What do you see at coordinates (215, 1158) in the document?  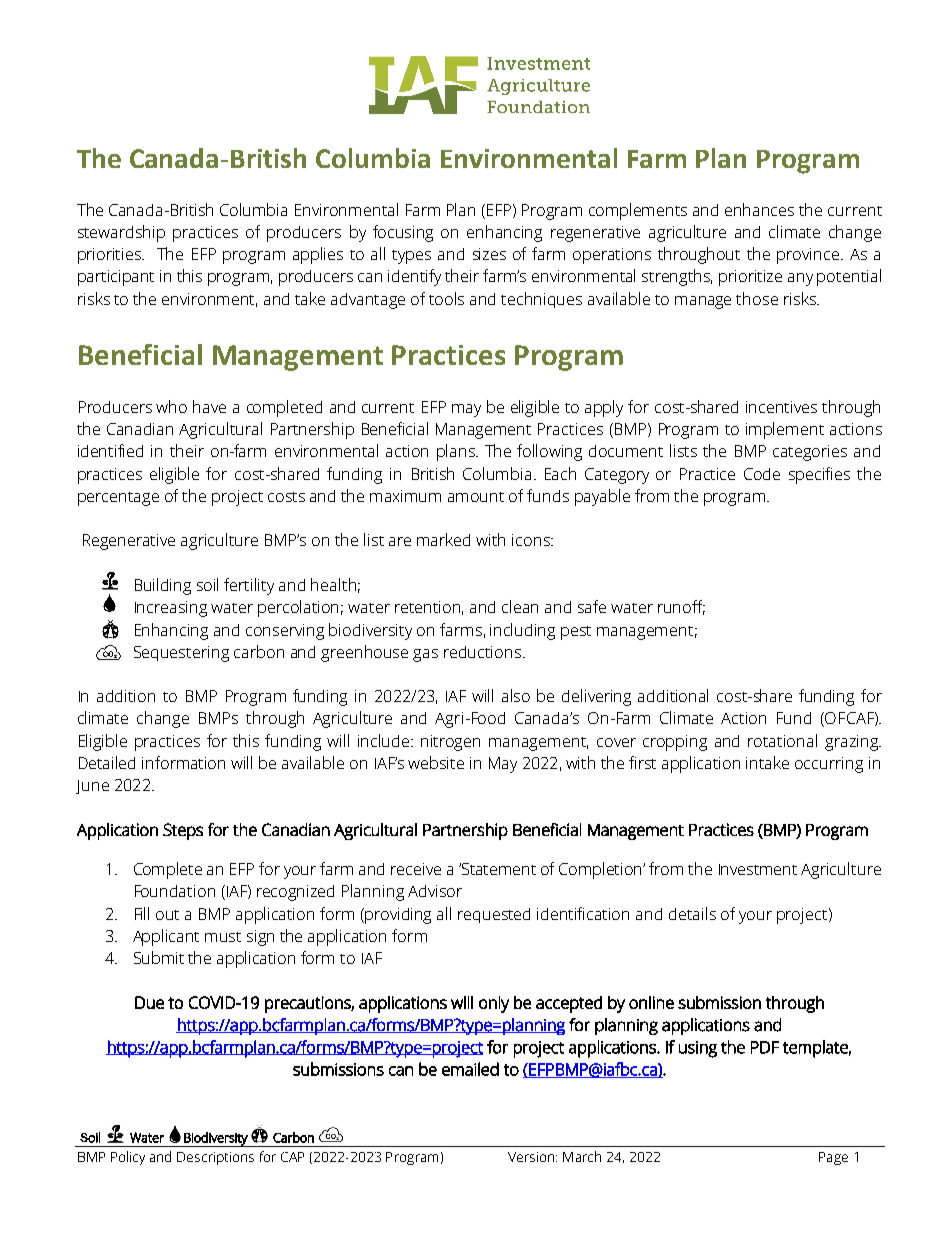 I see `Descriptions` at bounding box center [215, 1158].
